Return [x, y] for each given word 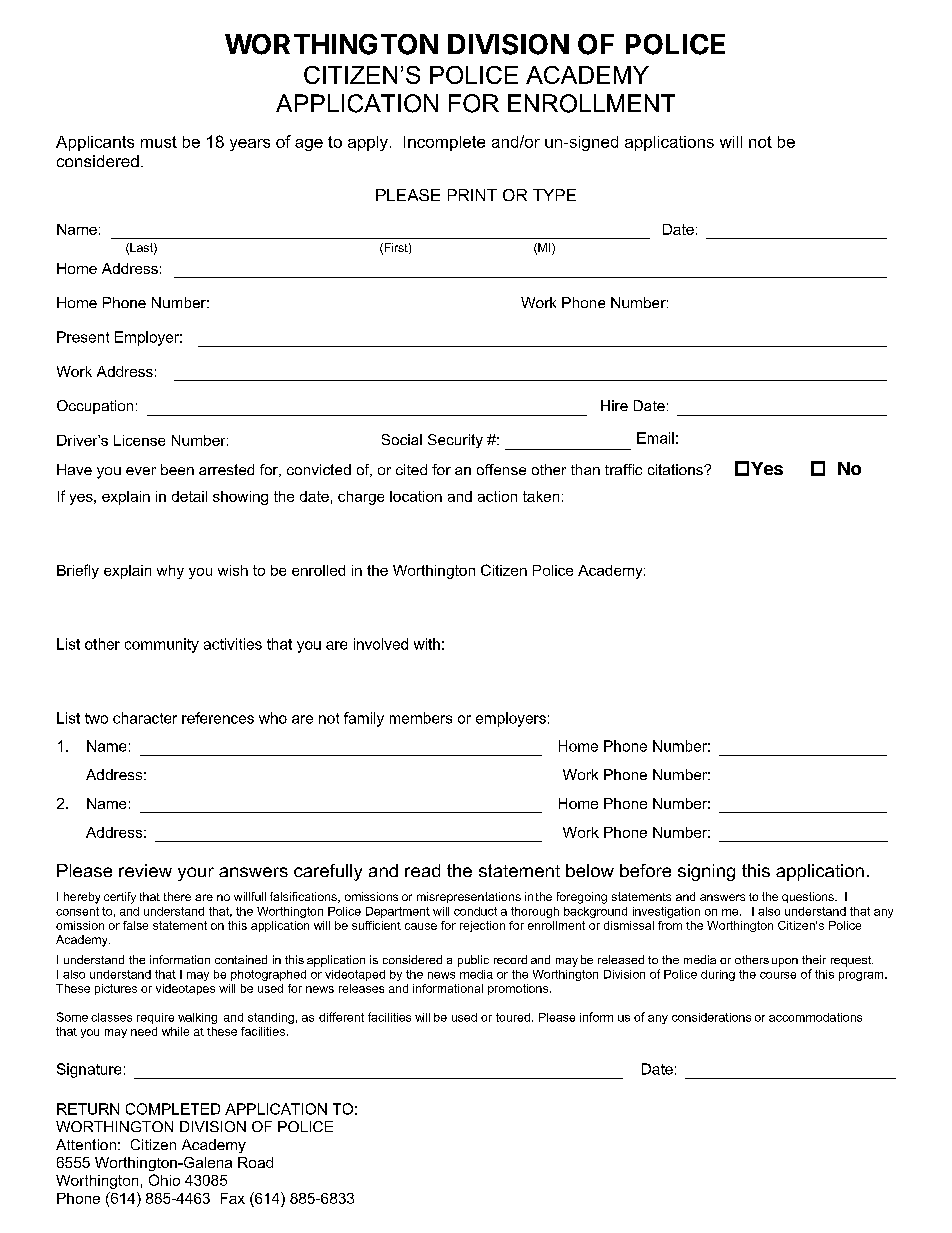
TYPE [554, 195]
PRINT [472, 195]
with [427, 644]
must [159, 142]
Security [455, 441]
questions [809, 897]
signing [706, 872]
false [135, 925]
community [162, 645]
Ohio [164, 1180]
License [139, 440]
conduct [475, 911]
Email [655, 438]
